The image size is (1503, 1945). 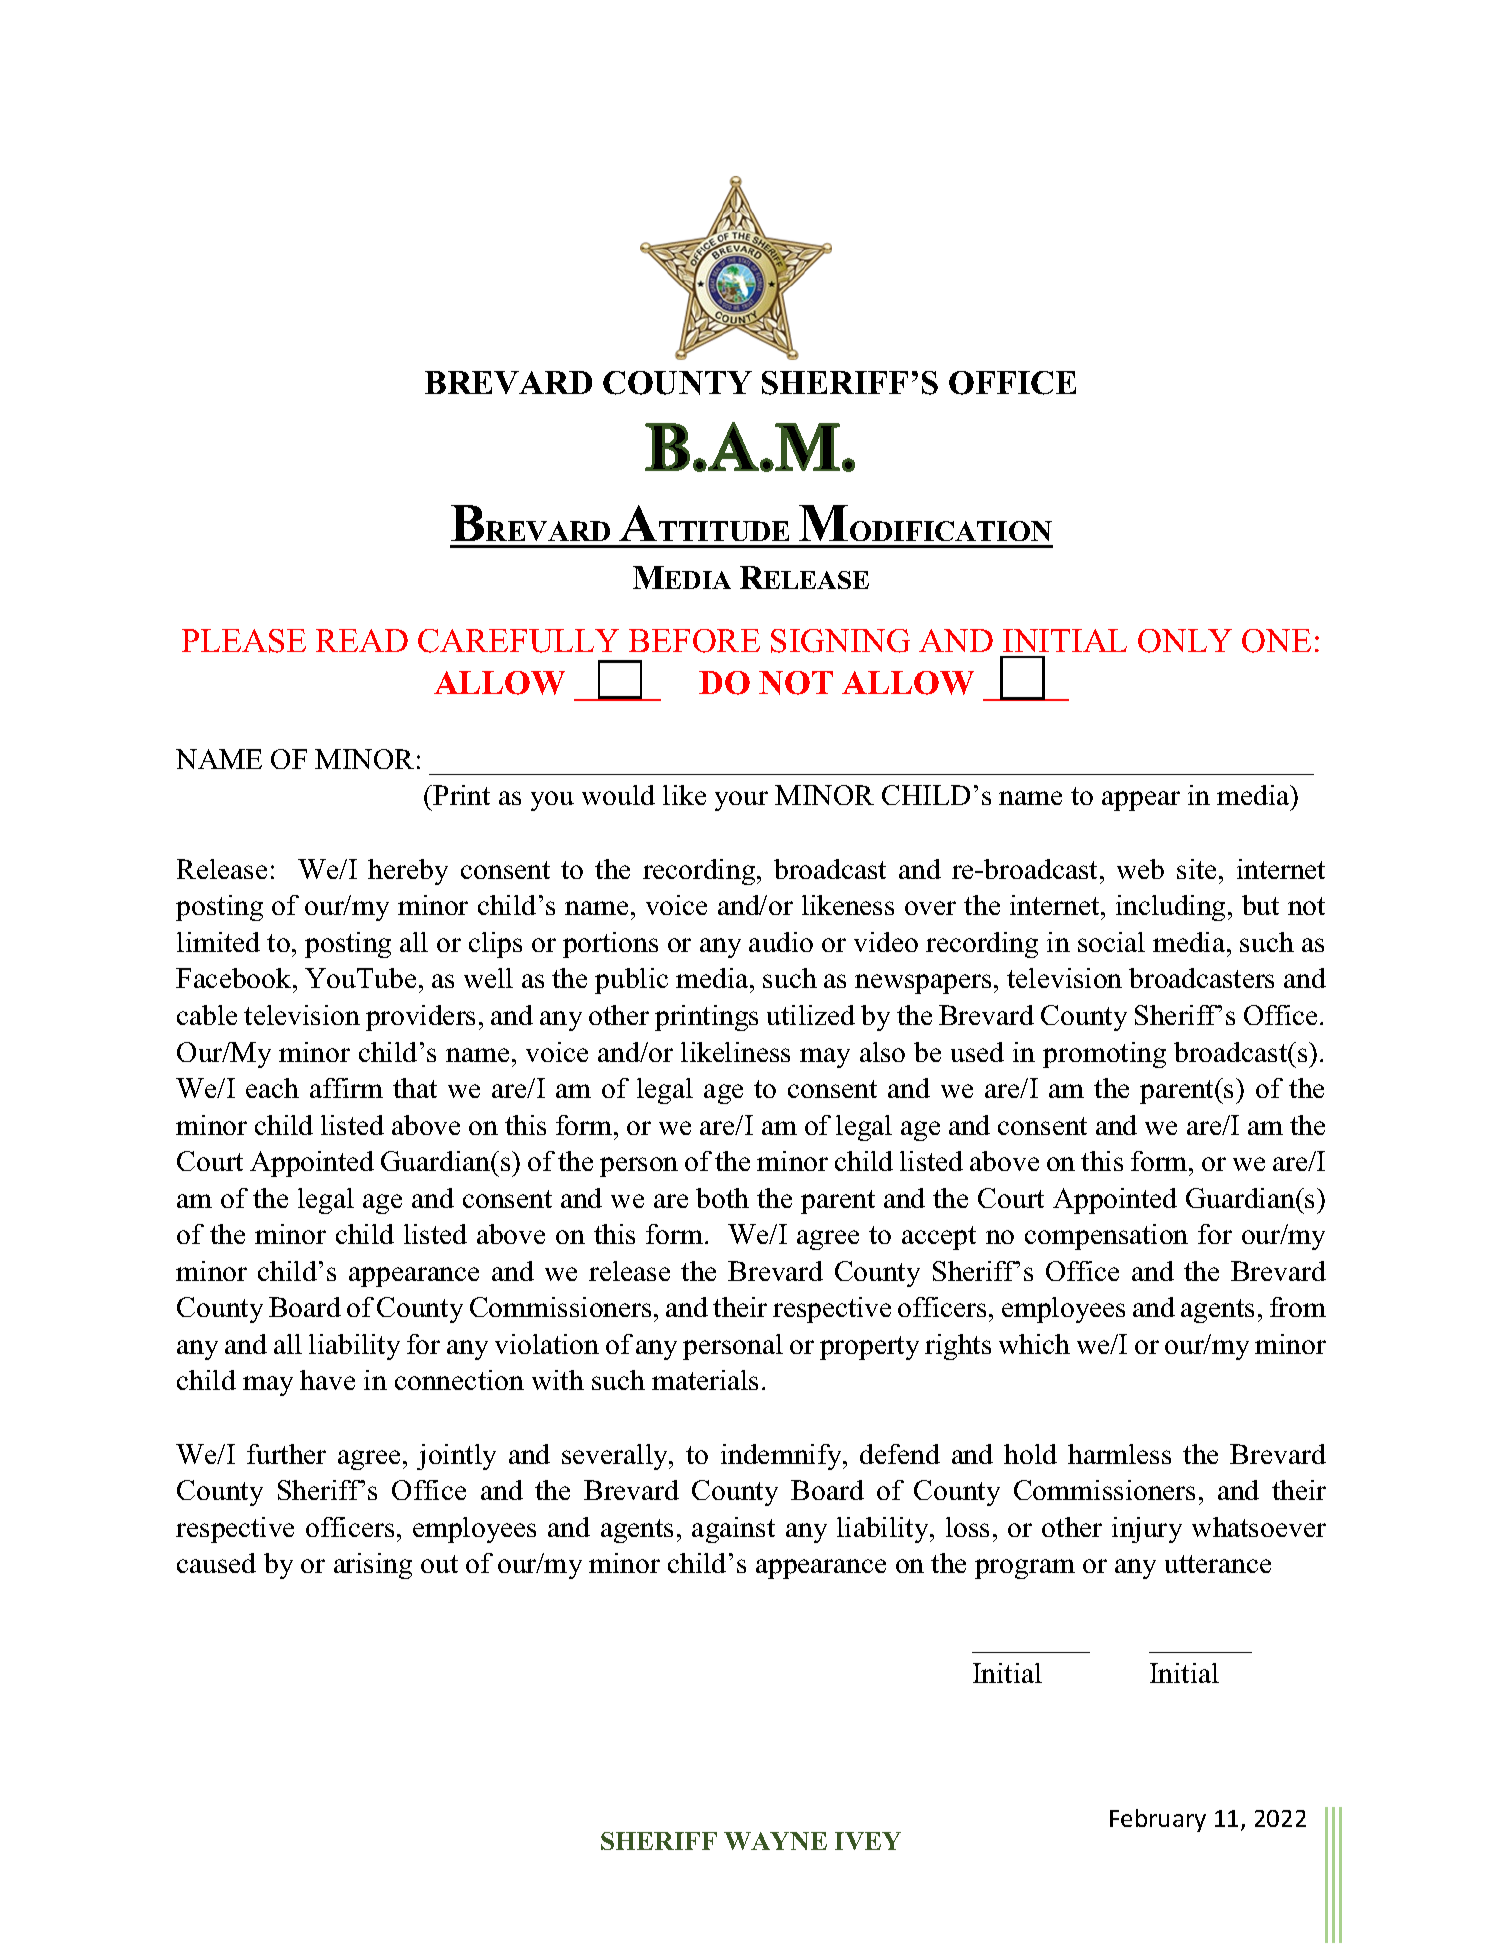 What do you see at coordinates (1119, 1454) in the screenshot?
I see `harmless` at bounding box center [1119, 1454].
